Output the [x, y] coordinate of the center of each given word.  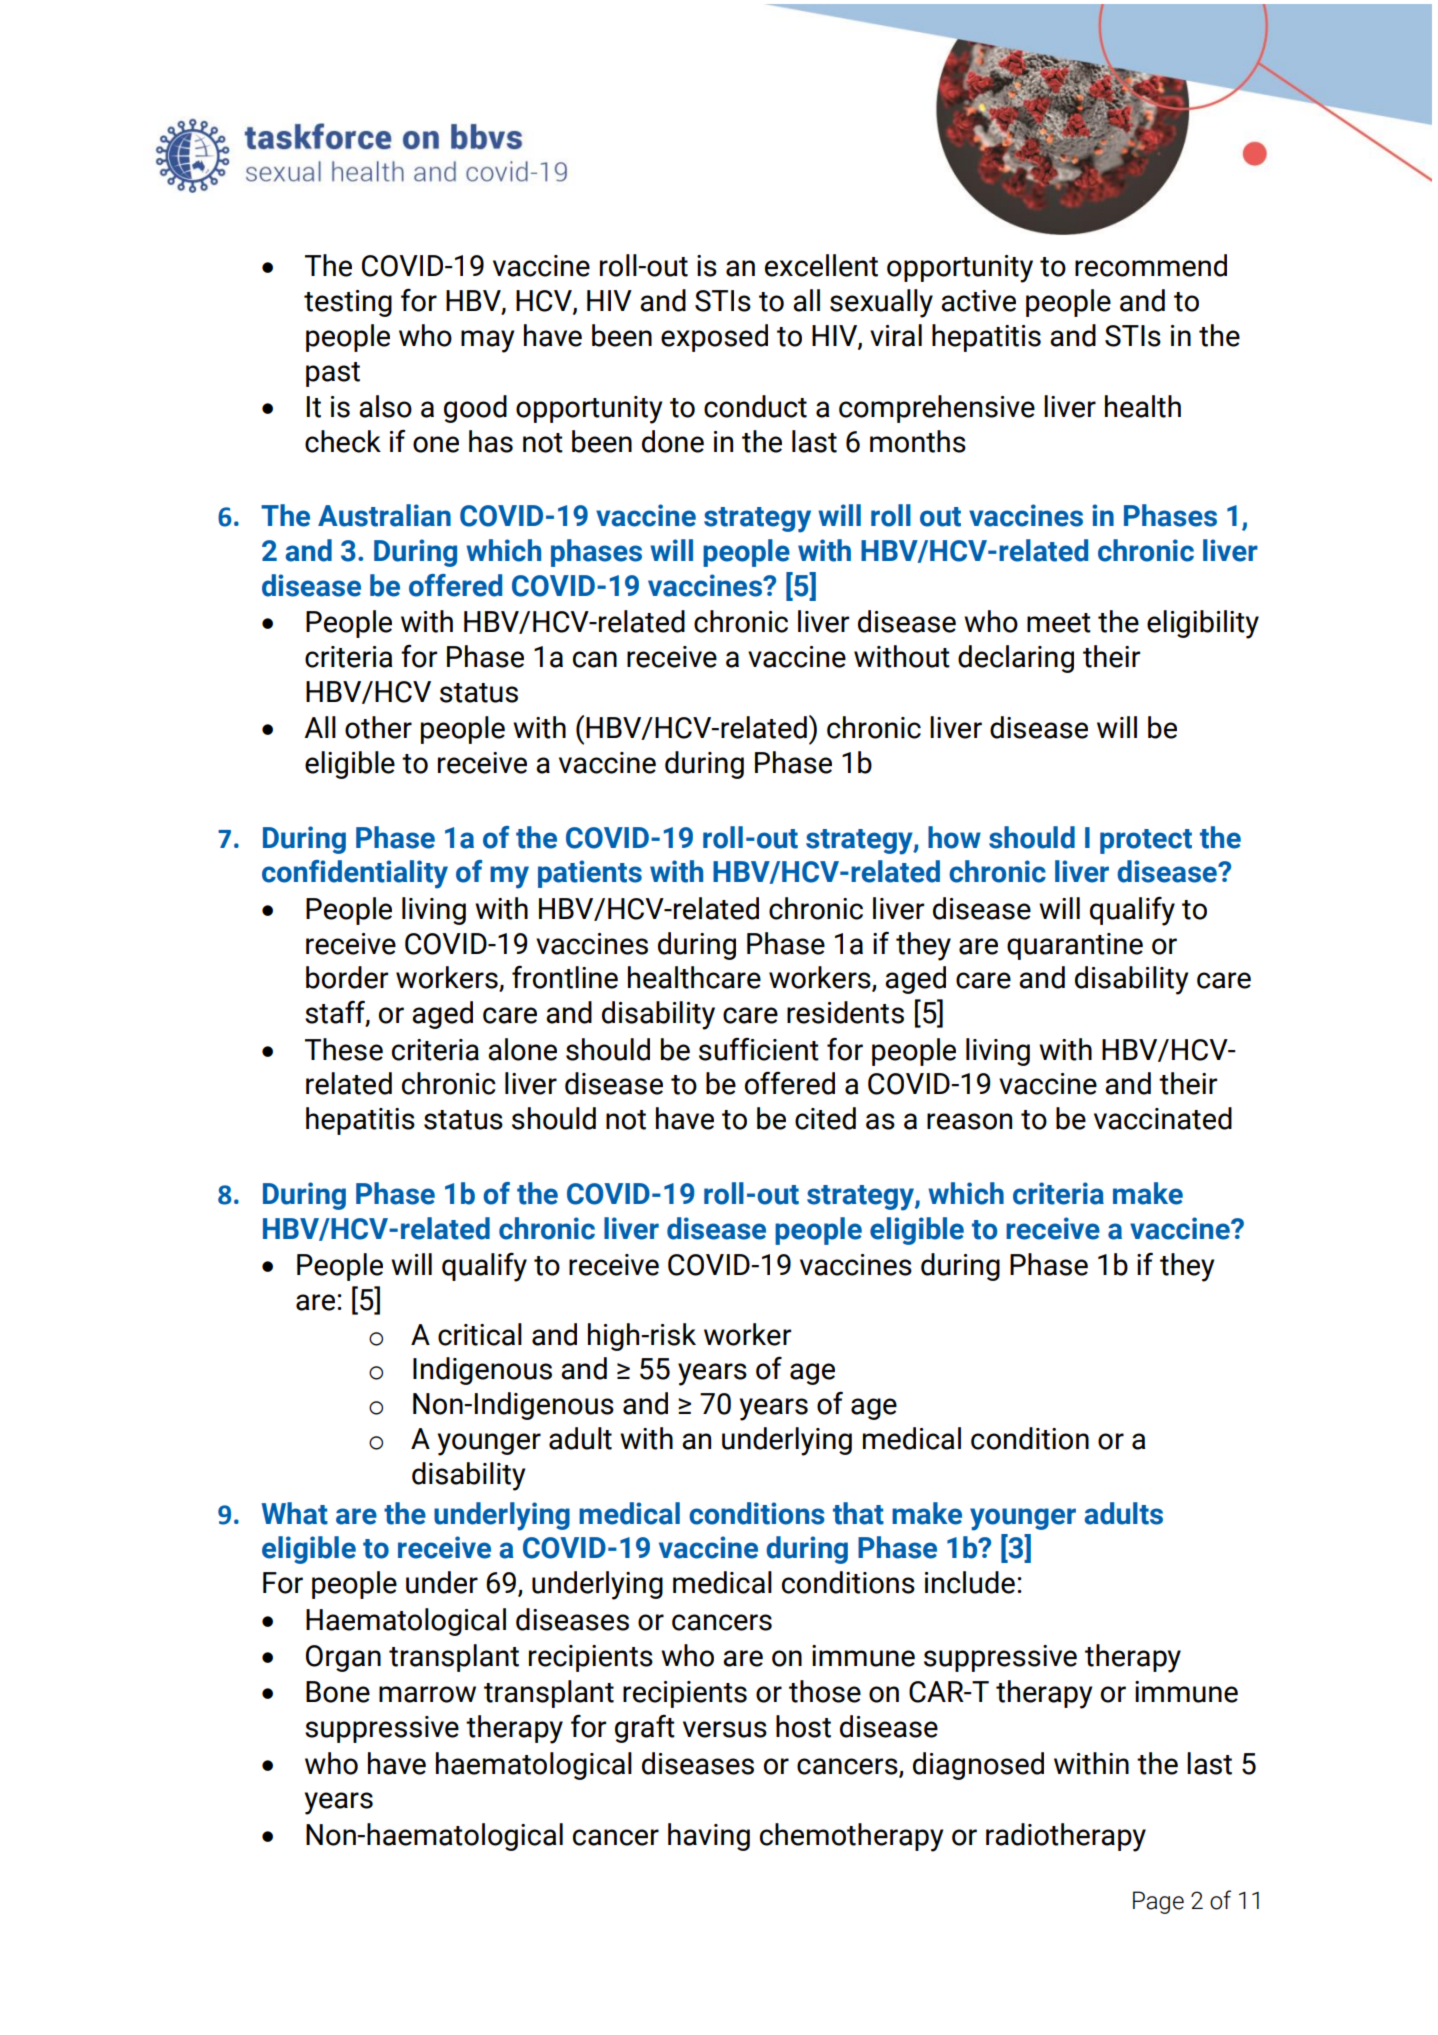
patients [590, 874]
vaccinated [1163, 1118]
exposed [714, 338]
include [970, 1582]
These [344, 1049]
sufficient [759, 1049]
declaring [1016, 659]
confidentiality [355, 874]
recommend [1151, 265]
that [858, 1513]
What [295, 1513]
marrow [427, 1694]
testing [348, 303]
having [709, 1837]
